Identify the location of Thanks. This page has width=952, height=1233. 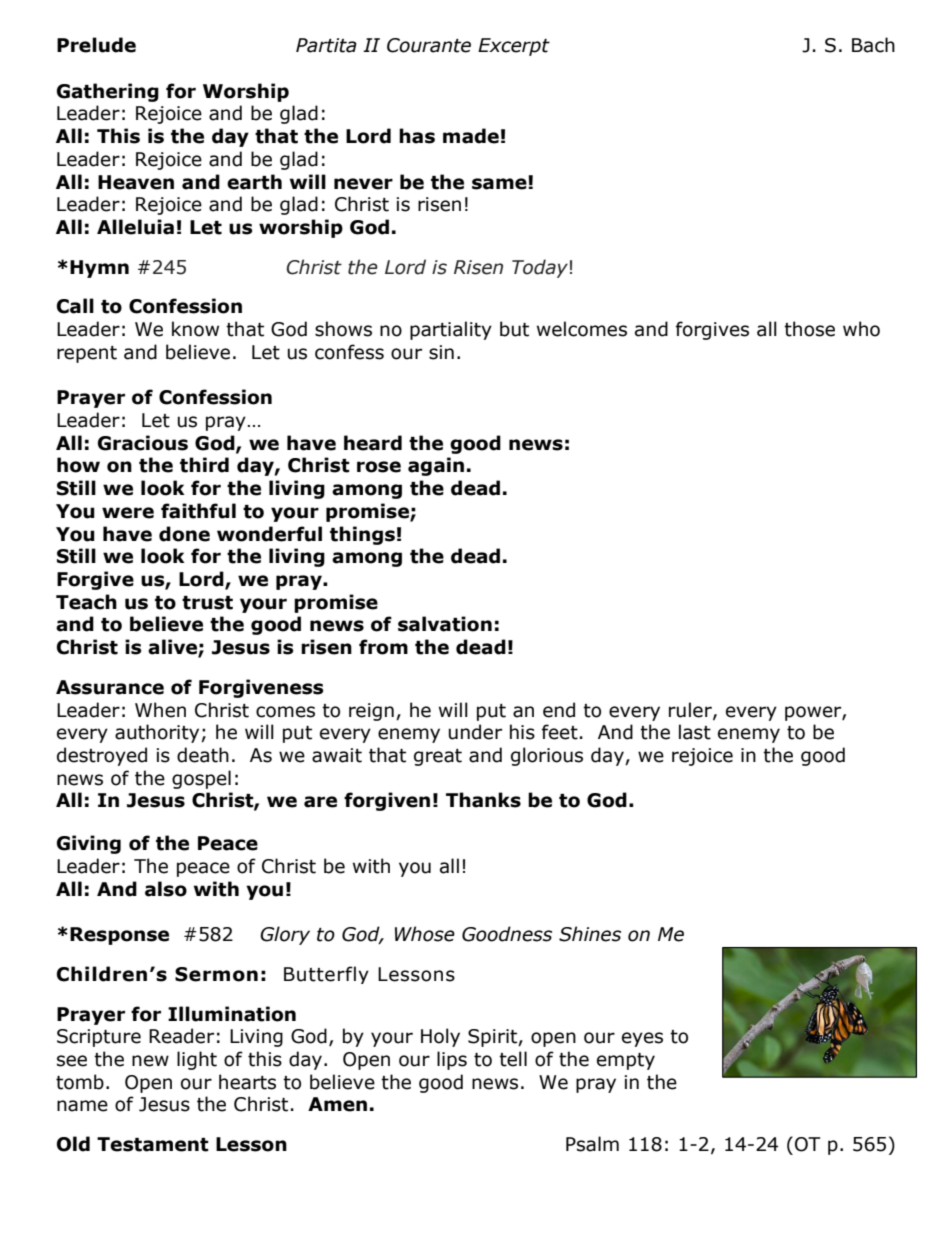
(483, 800).
